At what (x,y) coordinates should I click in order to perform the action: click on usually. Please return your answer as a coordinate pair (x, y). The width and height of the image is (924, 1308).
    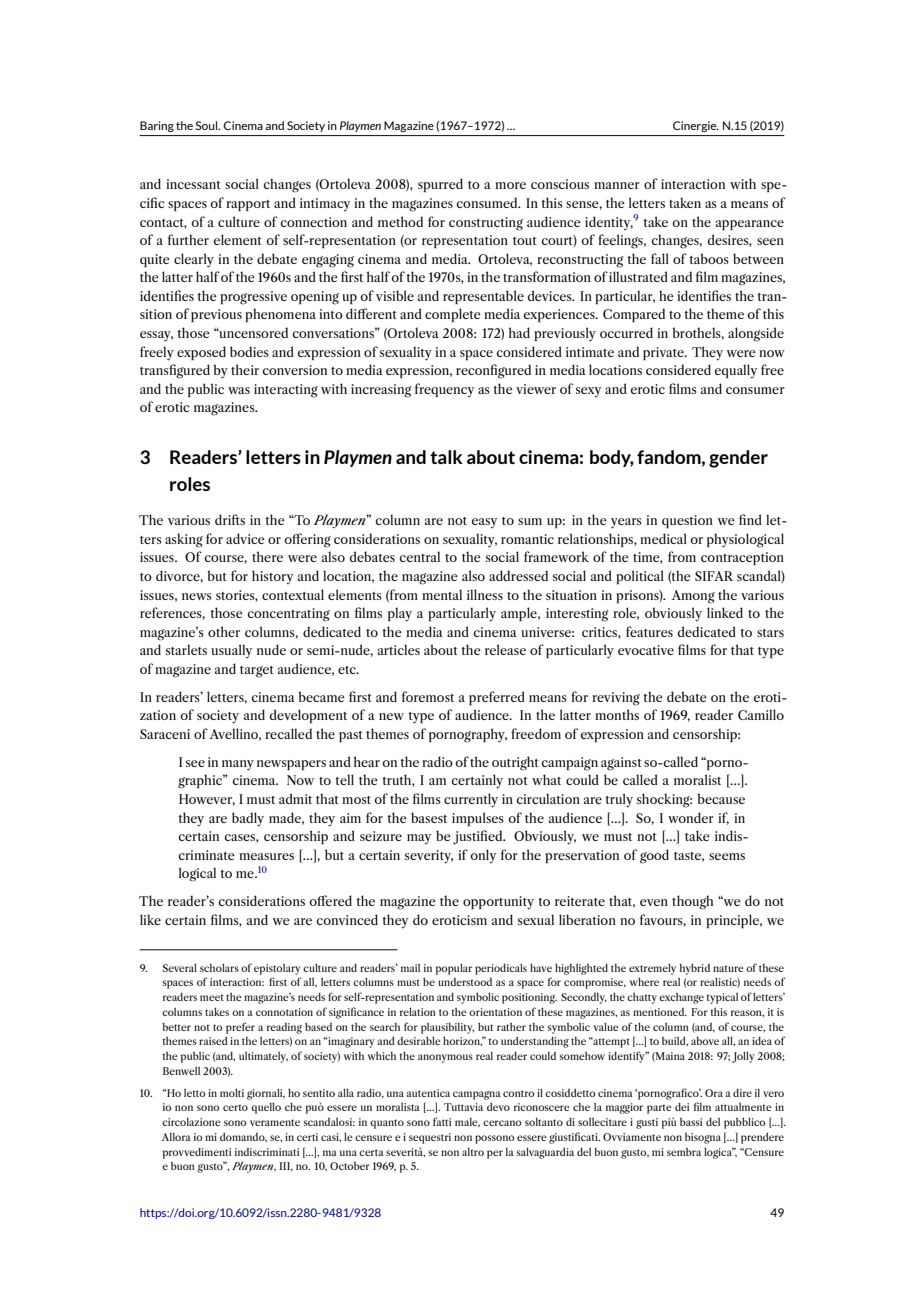
    Looking at the image, I should click on (232, 651).
